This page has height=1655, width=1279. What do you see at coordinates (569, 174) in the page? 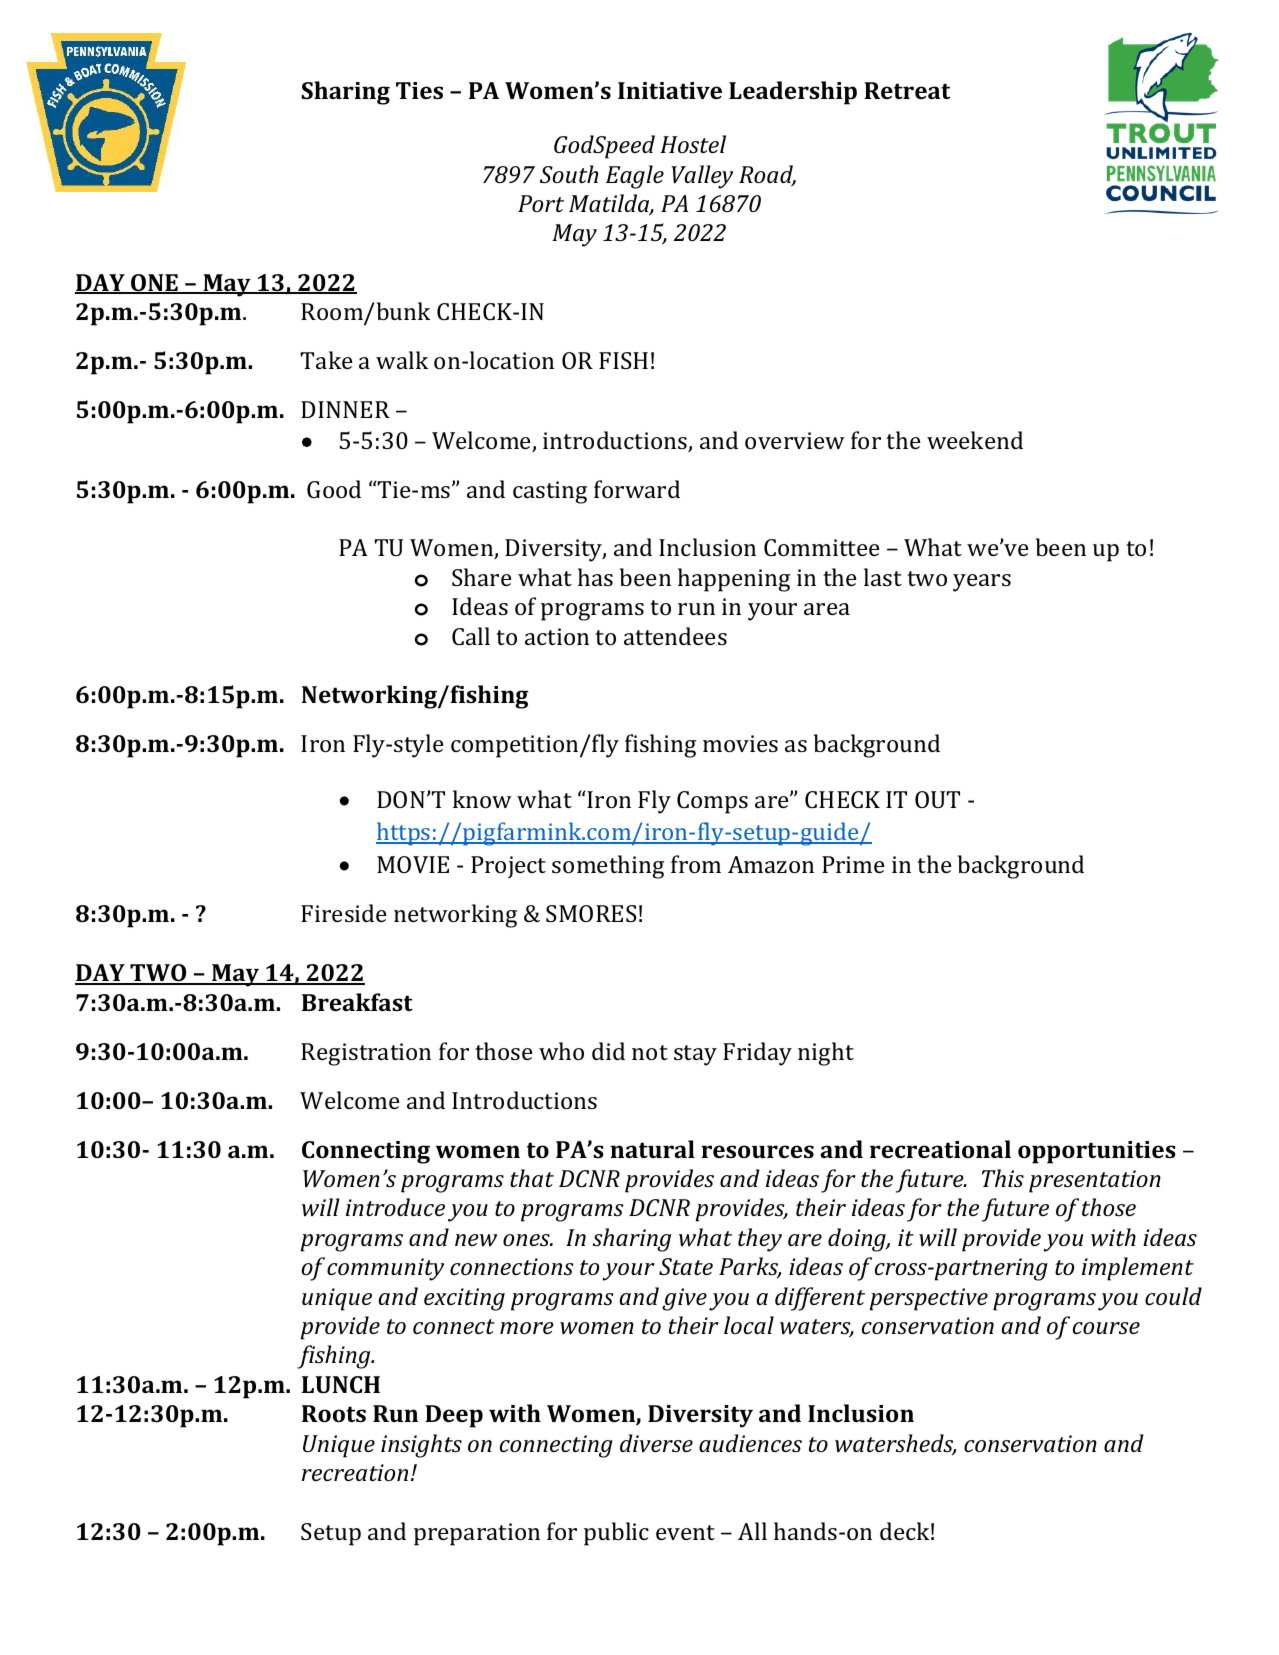
I see `South` at bounding box center [569, 174].
